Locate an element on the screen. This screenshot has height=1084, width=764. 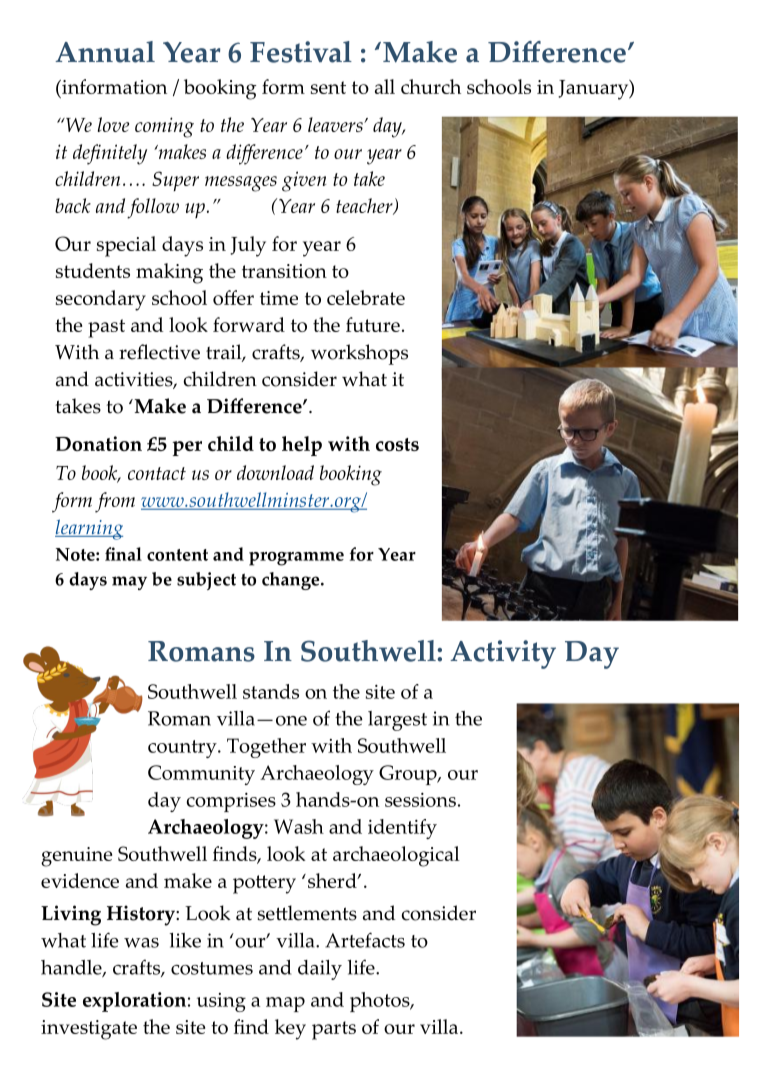
investigate is located at coordinates (89, 1030).
